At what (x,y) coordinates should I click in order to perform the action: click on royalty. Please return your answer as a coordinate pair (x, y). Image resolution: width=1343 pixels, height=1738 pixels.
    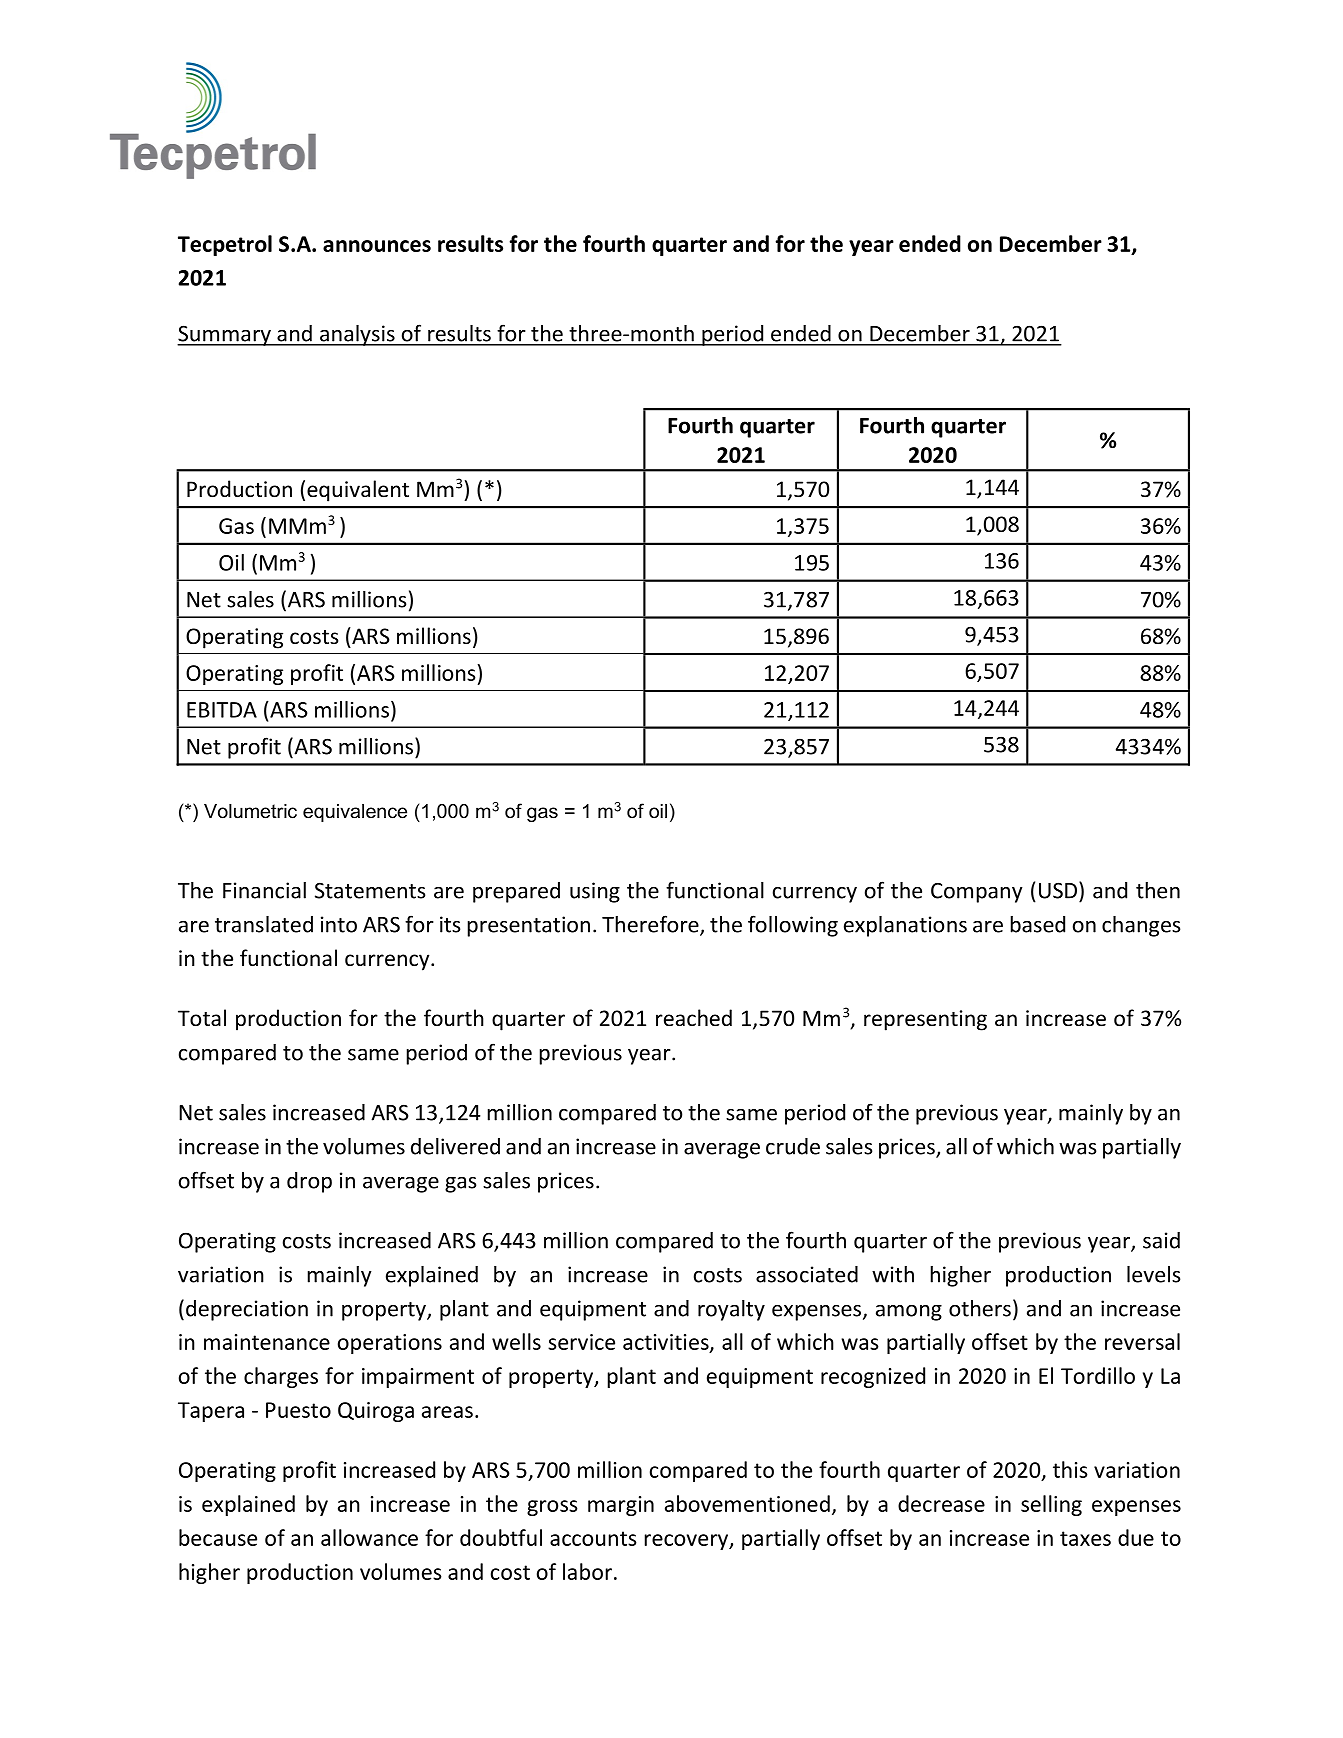
    Looking at the image, I should click on (731, 1310).
